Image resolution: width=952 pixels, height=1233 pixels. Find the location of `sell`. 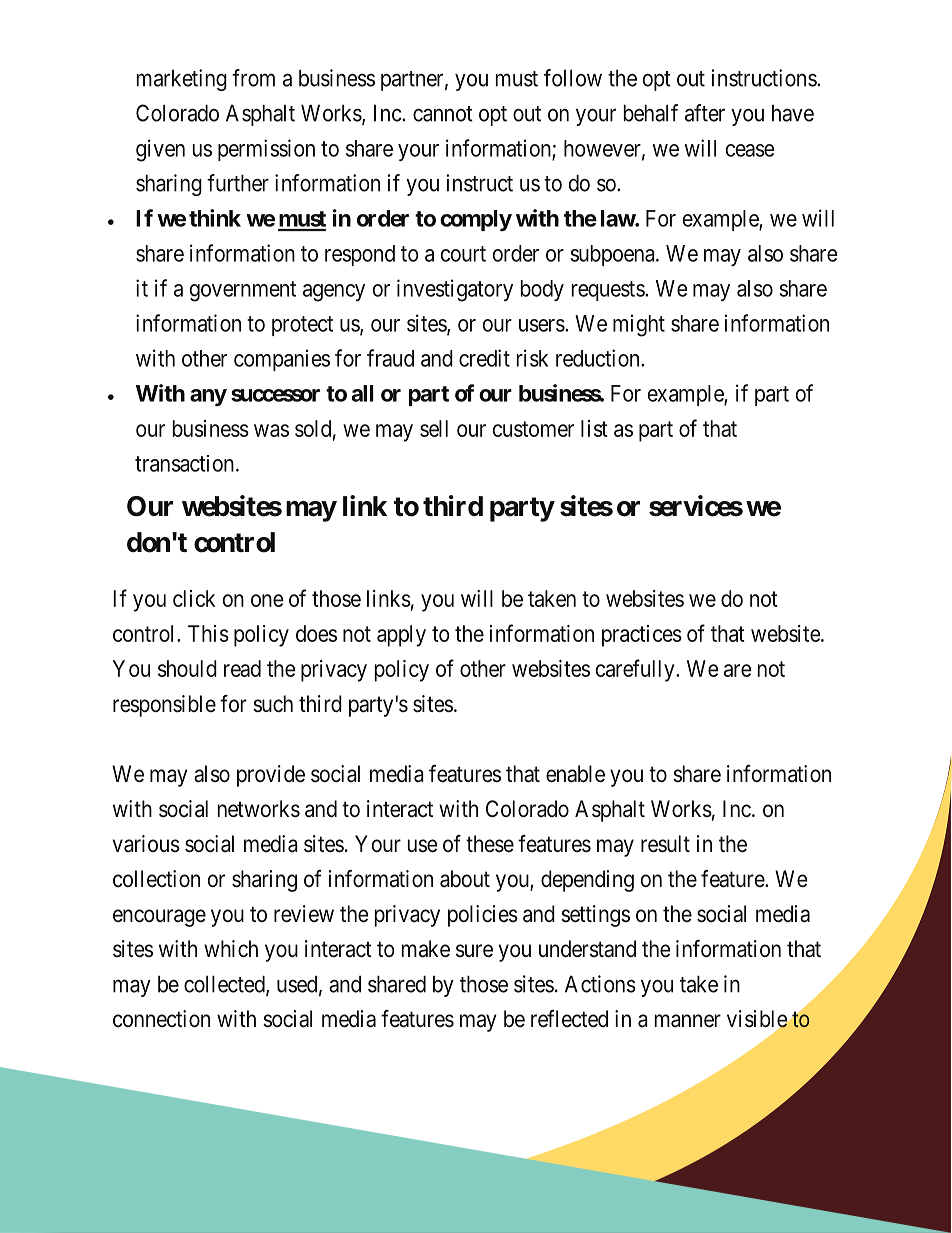

sell is located at coordinates (434, 428).
